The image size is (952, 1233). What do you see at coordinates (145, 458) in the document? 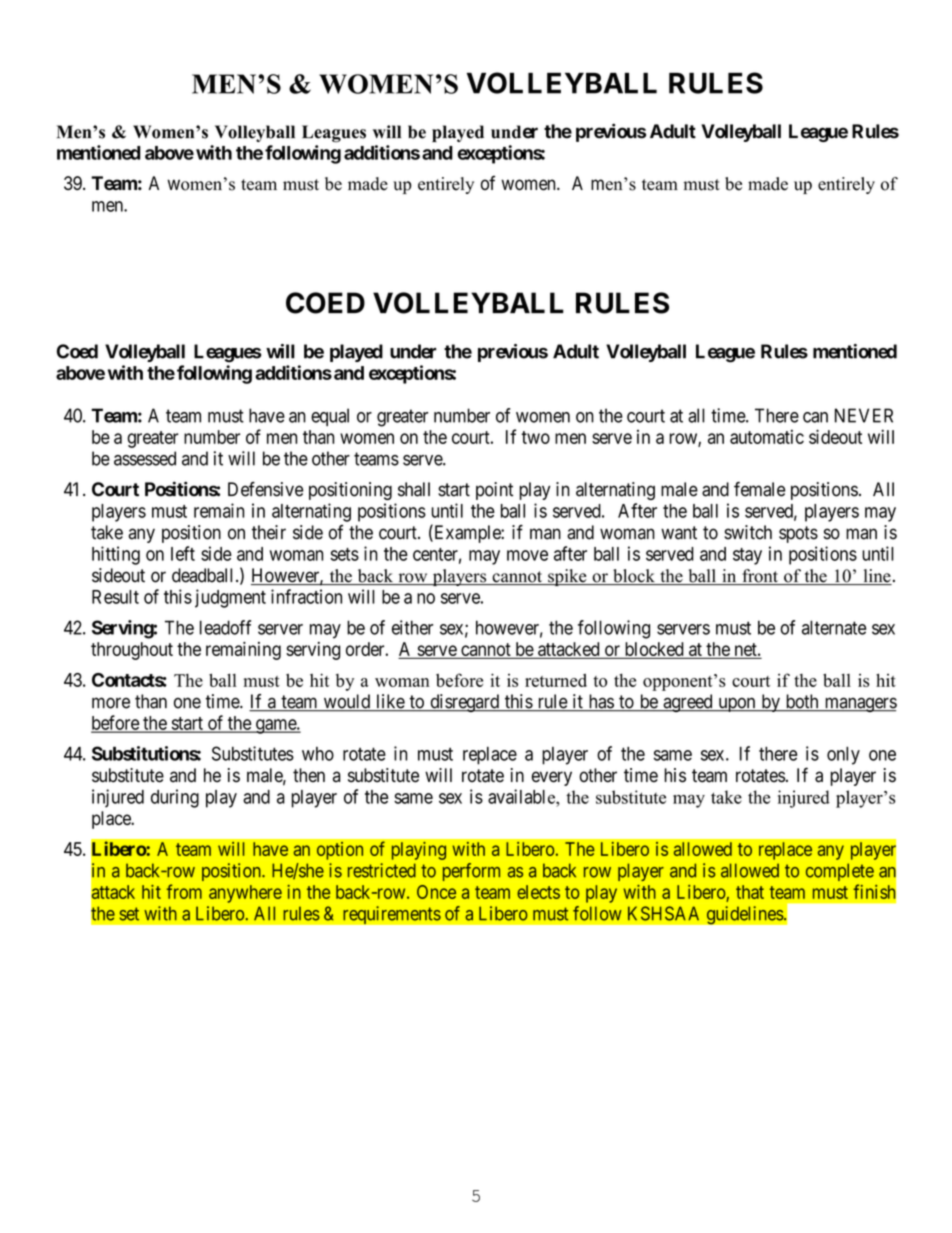
I see `assessed` at bounding box center [145, 458].
